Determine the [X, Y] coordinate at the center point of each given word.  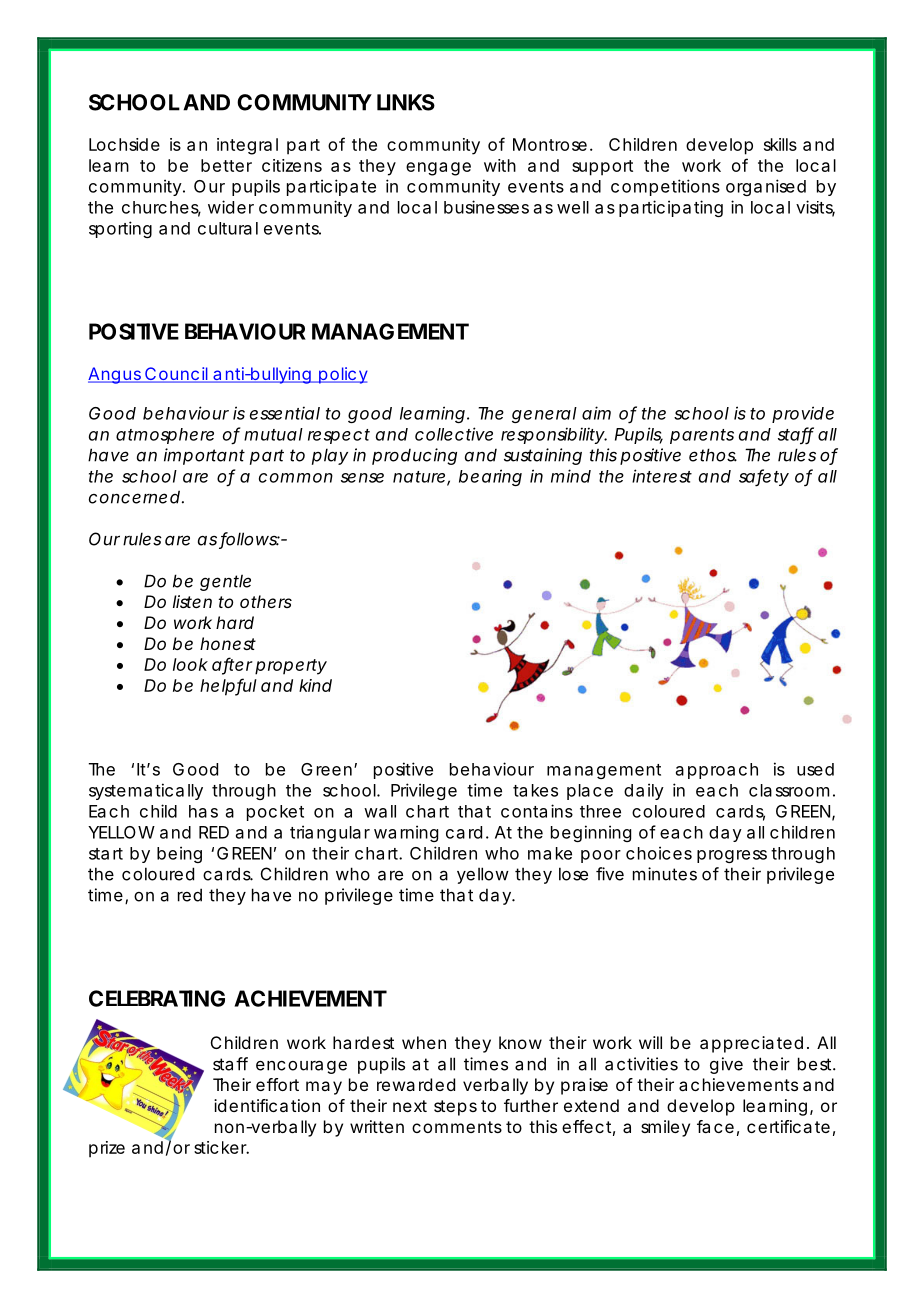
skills [780, 144]
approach [717, 771]
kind [315, 685]
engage [438, 169]
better [226, 165]
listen [192, 601]
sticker [221, 1147]
